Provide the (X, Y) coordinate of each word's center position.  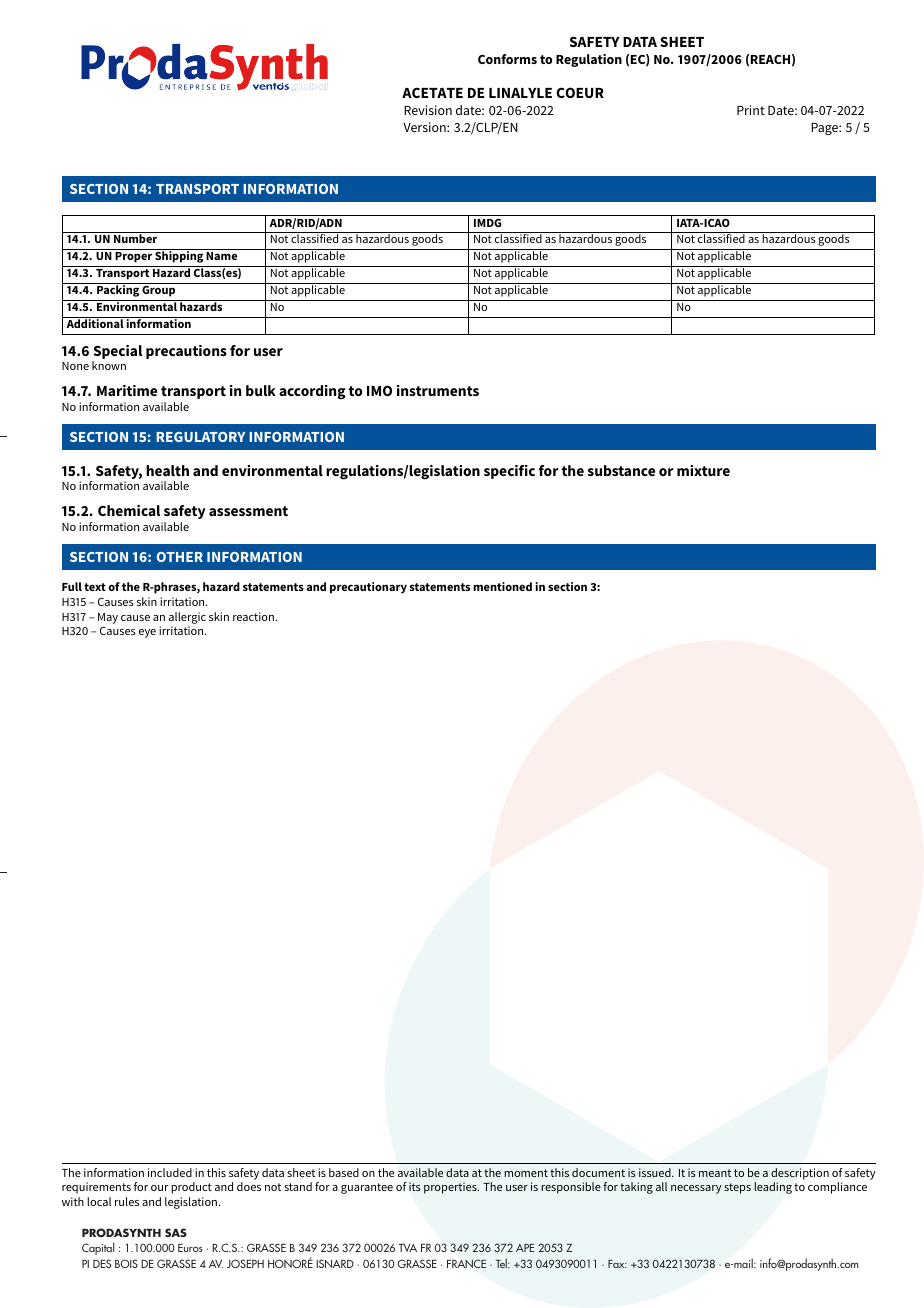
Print (751, 110)
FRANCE (466, 1263)
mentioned (503, 586)
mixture (703, 470)
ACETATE (432, 92)
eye (147, 633)
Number (135, 238)
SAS (176, 1232)
